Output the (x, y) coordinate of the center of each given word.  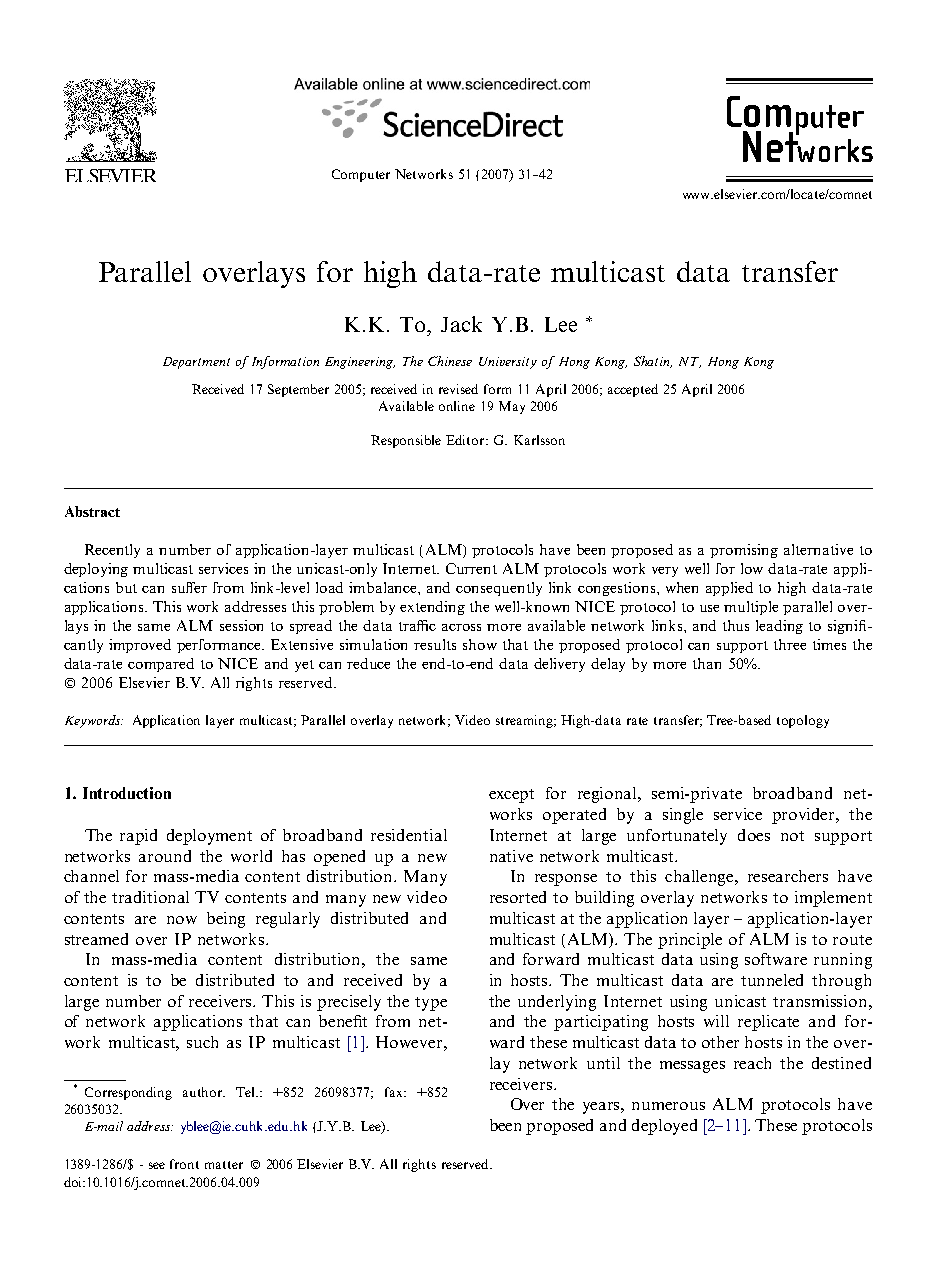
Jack (461, 324)
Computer (361, 175)
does (754, 835)
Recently (112, 551)
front (184, 1164)
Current (471, 568)
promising (744, 551)
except (511, 796)
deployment (209, 837)
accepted (633, 390)
